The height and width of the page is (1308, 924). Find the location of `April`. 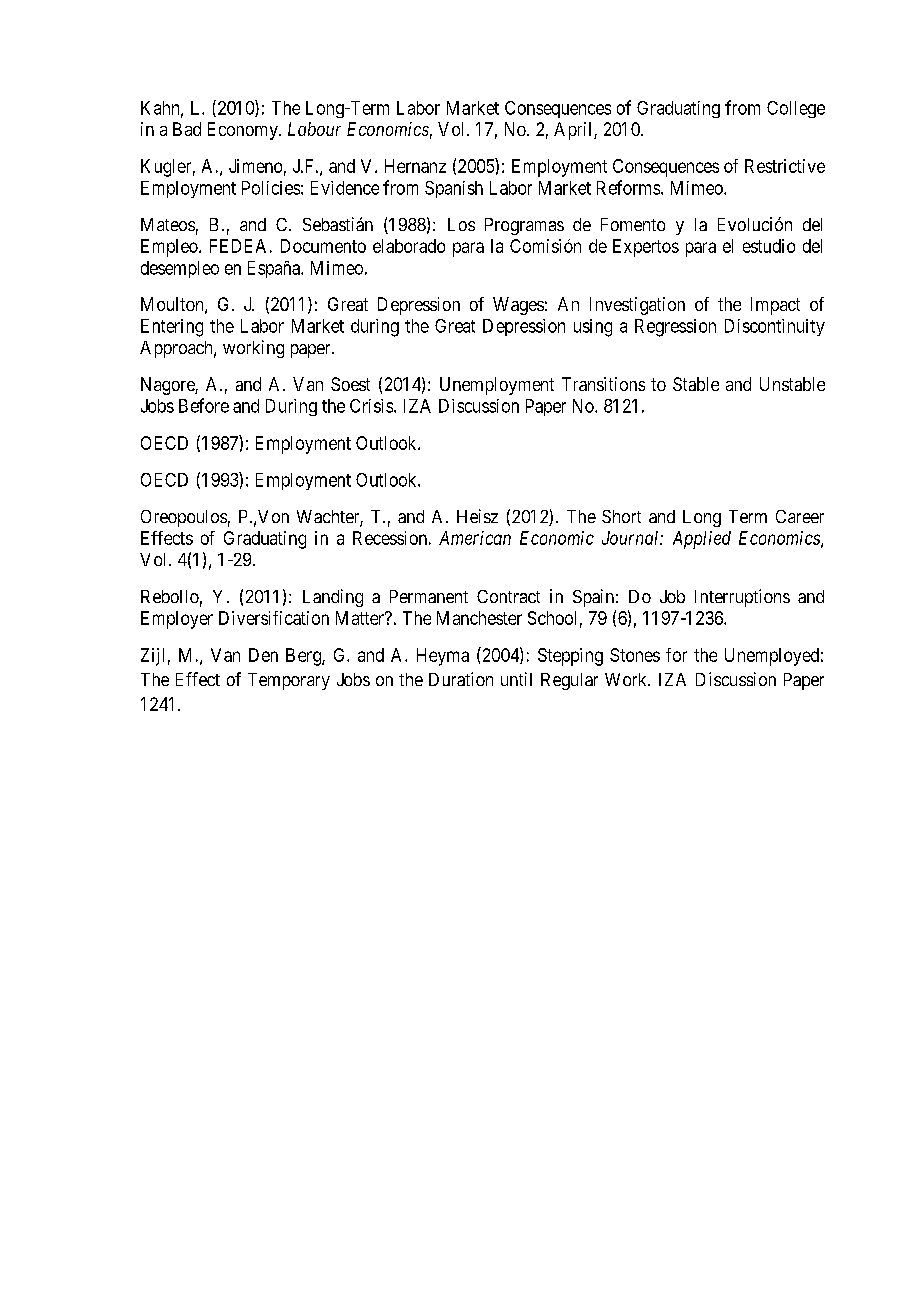

April is located at coordinates (574, 131).
